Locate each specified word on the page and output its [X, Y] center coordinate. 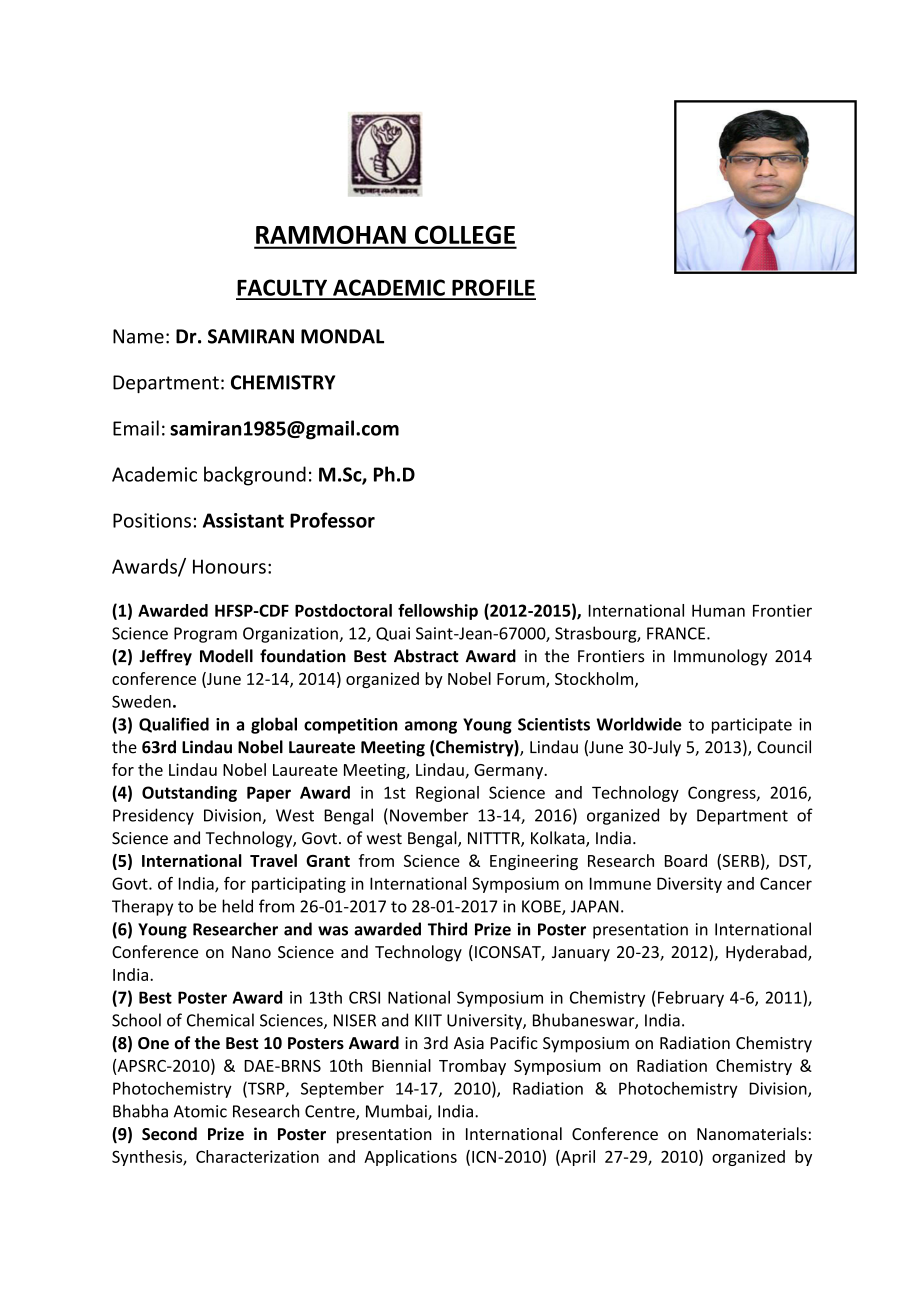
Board [686, 860]
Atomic [200, 1111]
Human [718, 610]
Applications [410, 1158]
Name [138, 336]
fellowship [438, 612]
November [429, 815]
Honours [229, 566]
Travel [273, 860]
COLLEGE [465, 234]
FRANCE [677, 633]
